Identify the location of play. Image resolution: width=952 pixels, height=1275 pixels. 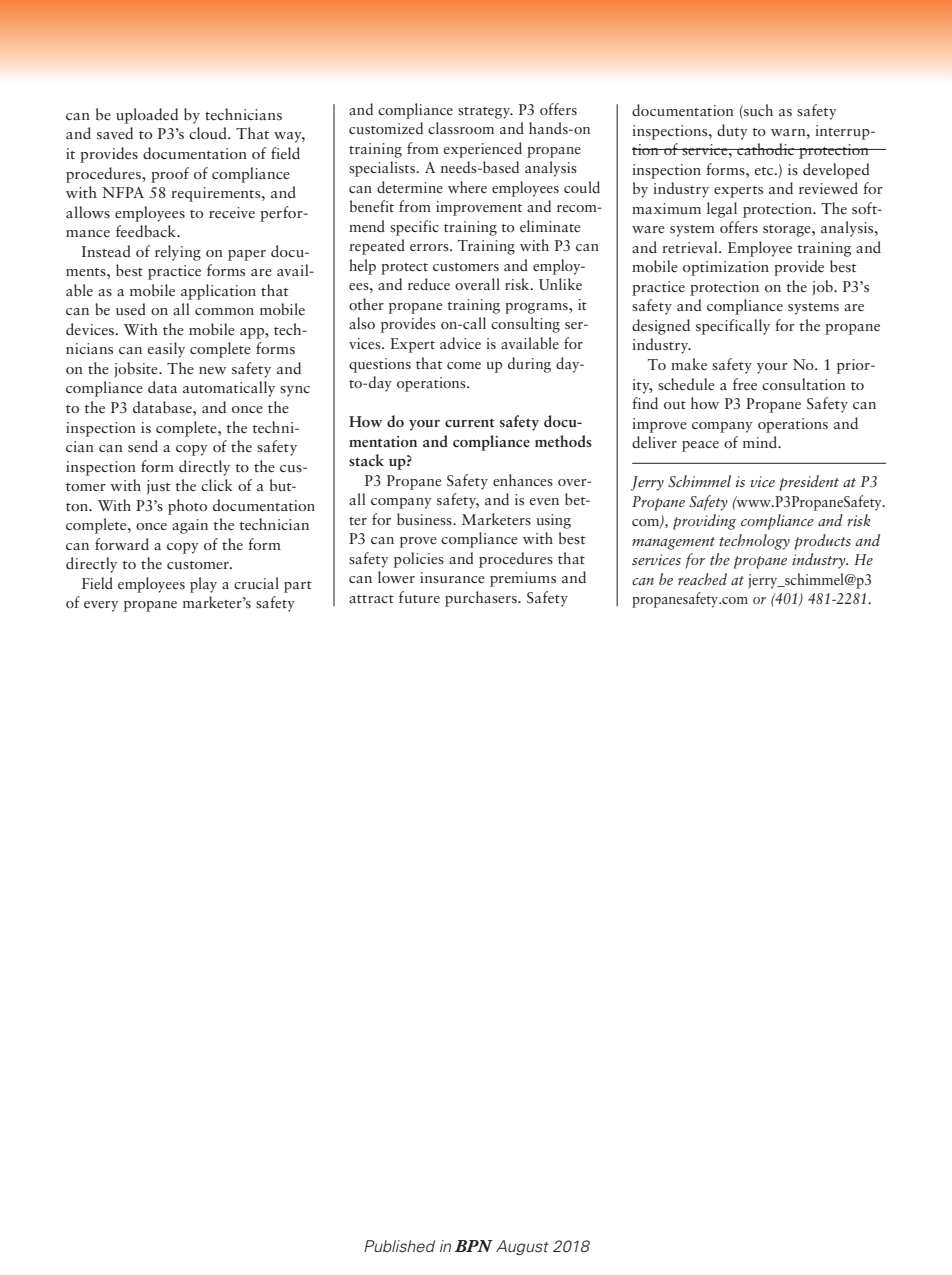
(203, 585).
